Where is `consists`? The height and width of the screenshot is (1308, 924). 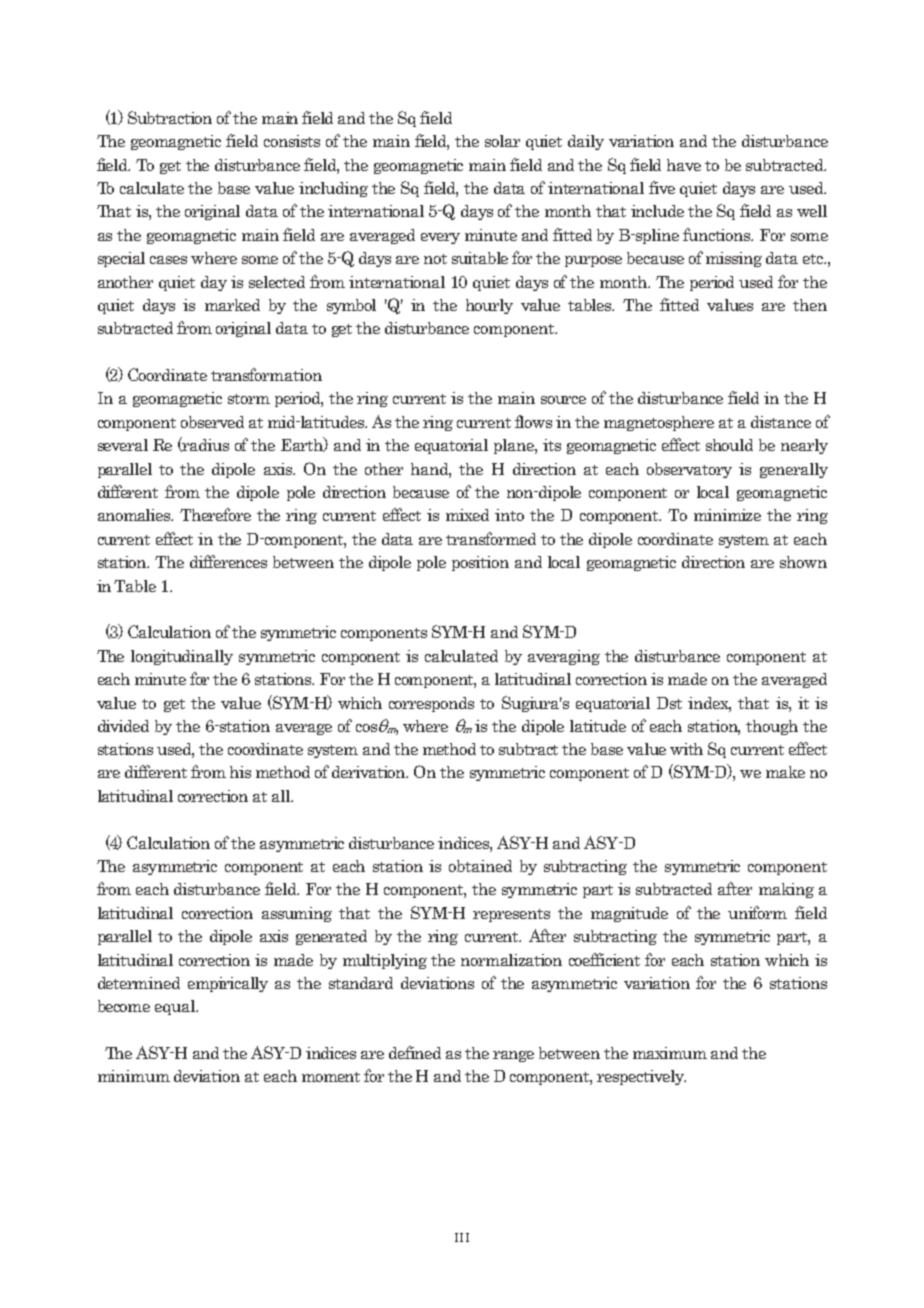 consists is located at coordinates (292, 141).
